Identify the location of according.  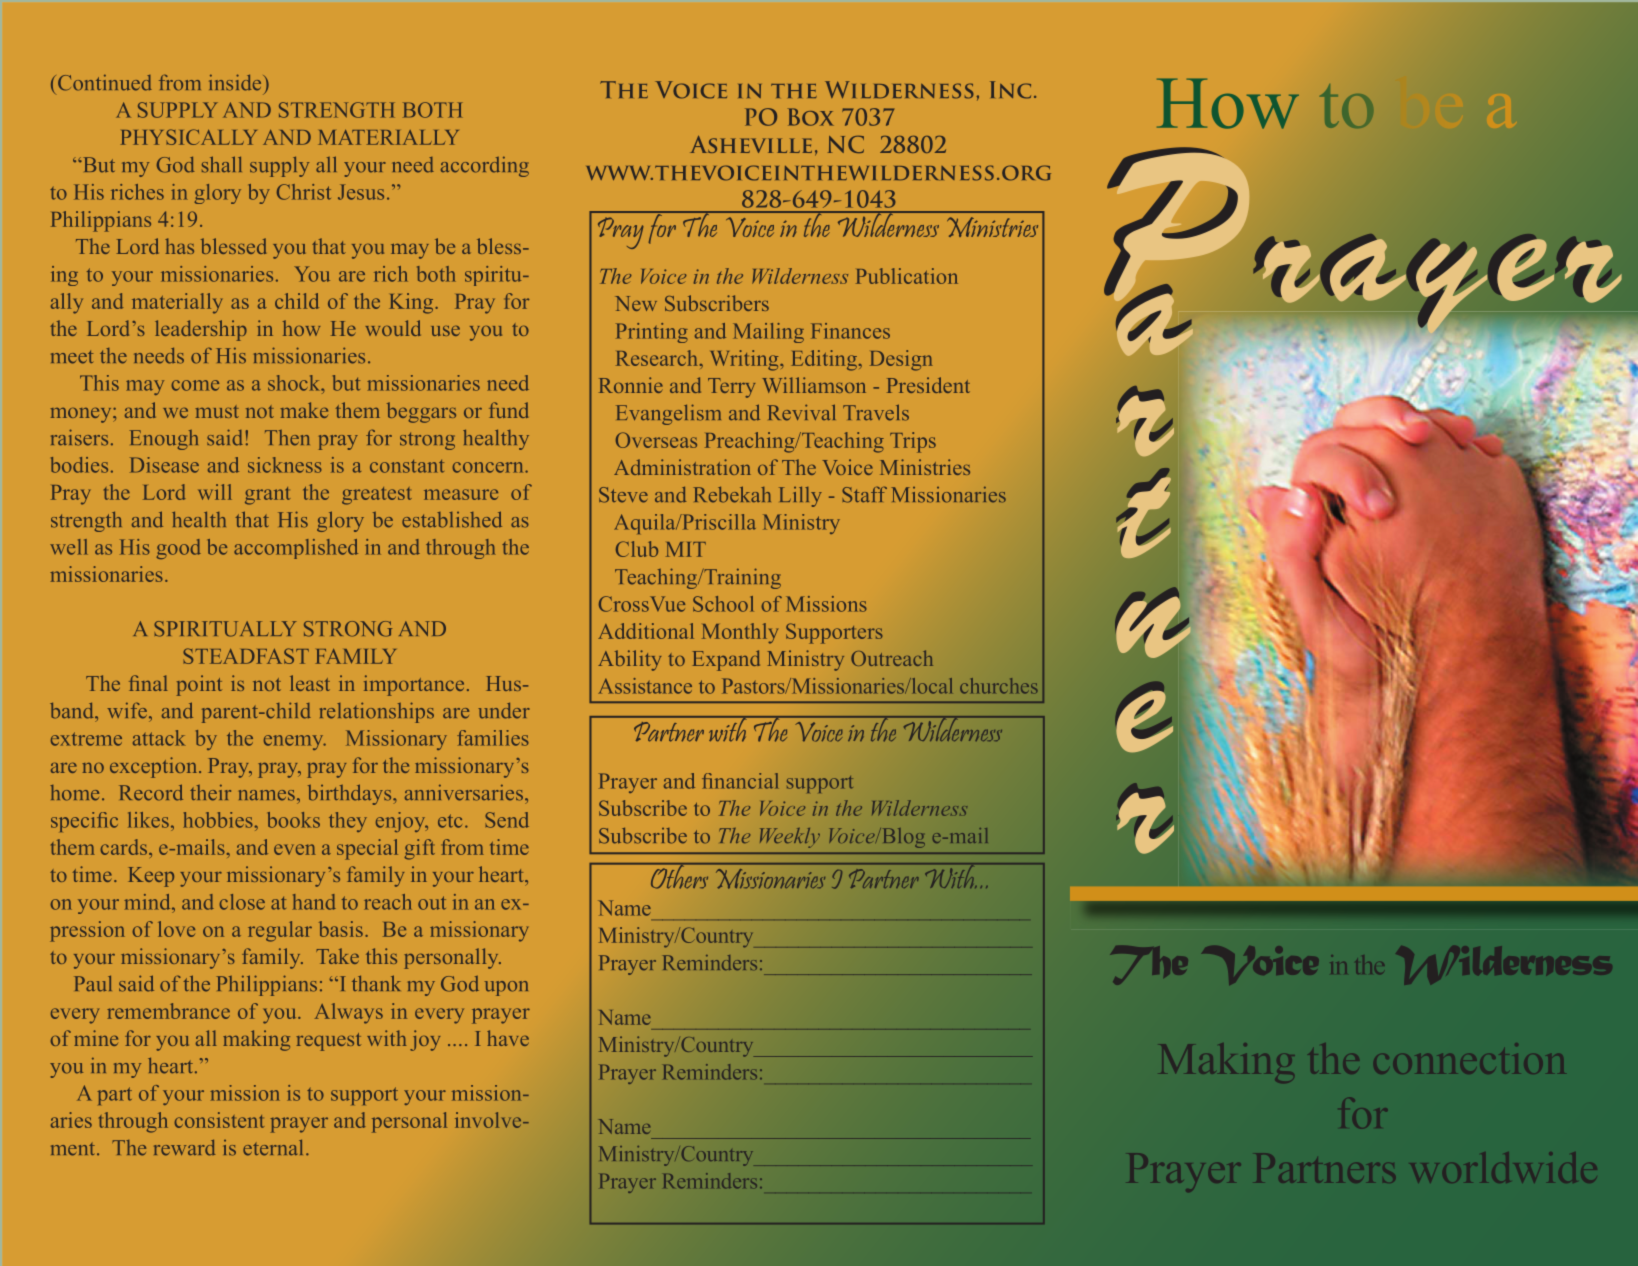
(485, 166).
